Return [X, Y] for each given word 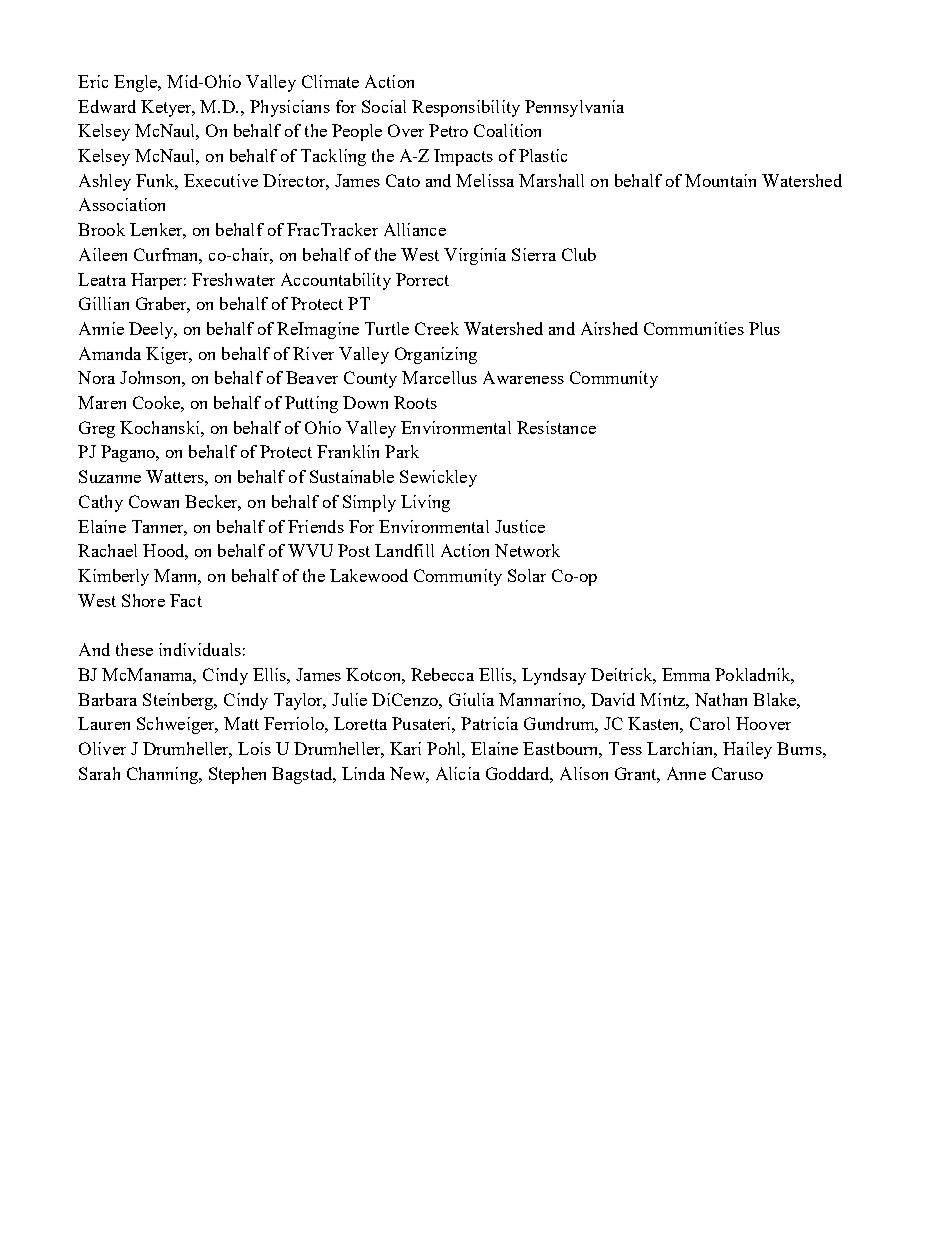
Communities [694, 328]
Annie [101, 328]
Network [527, 550]
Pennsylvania [574, 108]
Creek [437, 328]
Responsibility [466, 108]
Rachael [107, 550]
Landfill [404, 550]
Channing [163, 775]
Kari [405, 748]
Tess [625, 748]
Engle [137, 83]
